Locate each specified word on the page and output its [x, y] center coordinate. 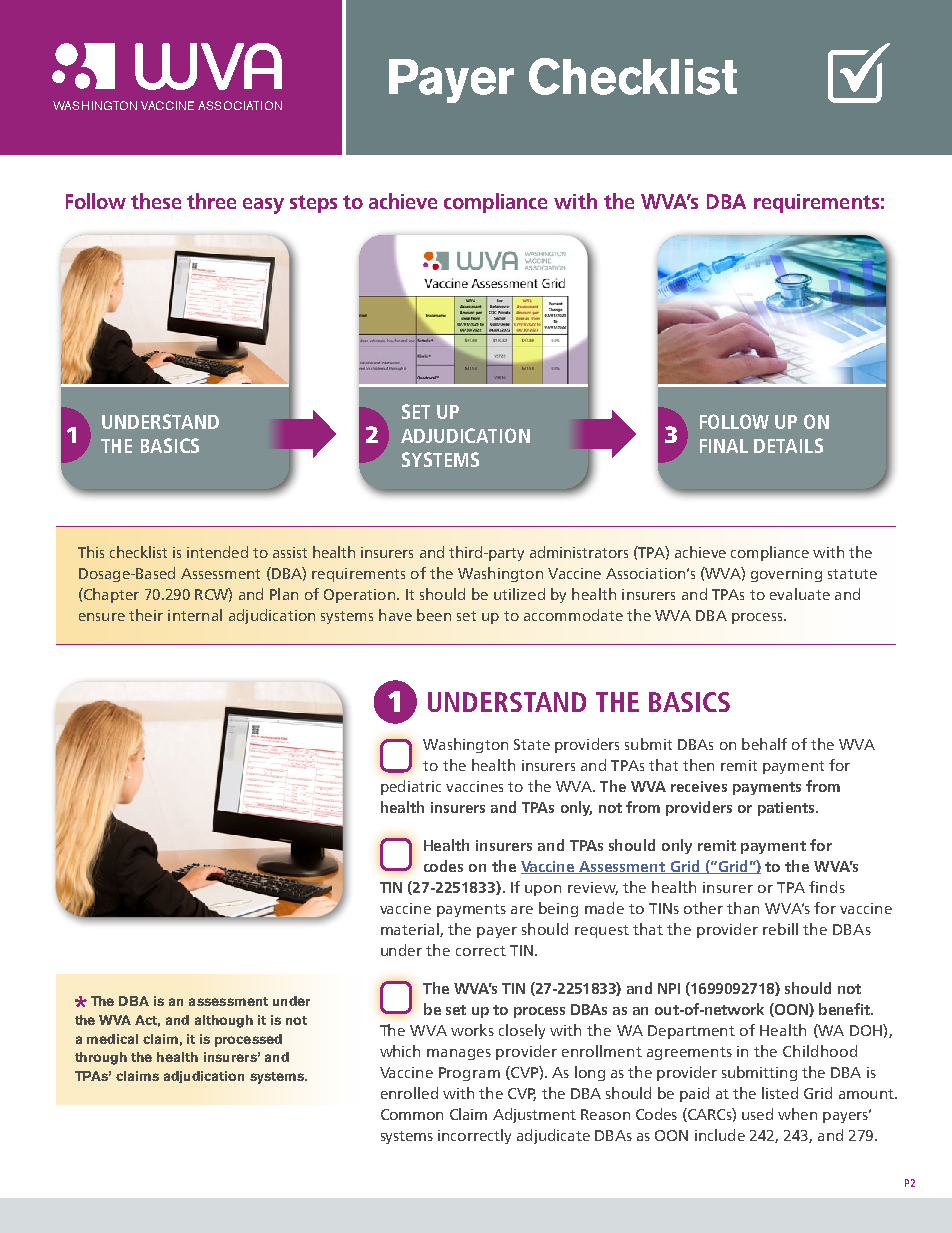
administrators [579, 552]
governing [786, 575]
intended [217, 552]
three [211, 201]
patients [787, 809]
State [532, 744]
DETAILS [788, 445]
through [101, 1058]
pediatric [411, 787]
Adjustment [534, 1115]
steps [313, 204]
